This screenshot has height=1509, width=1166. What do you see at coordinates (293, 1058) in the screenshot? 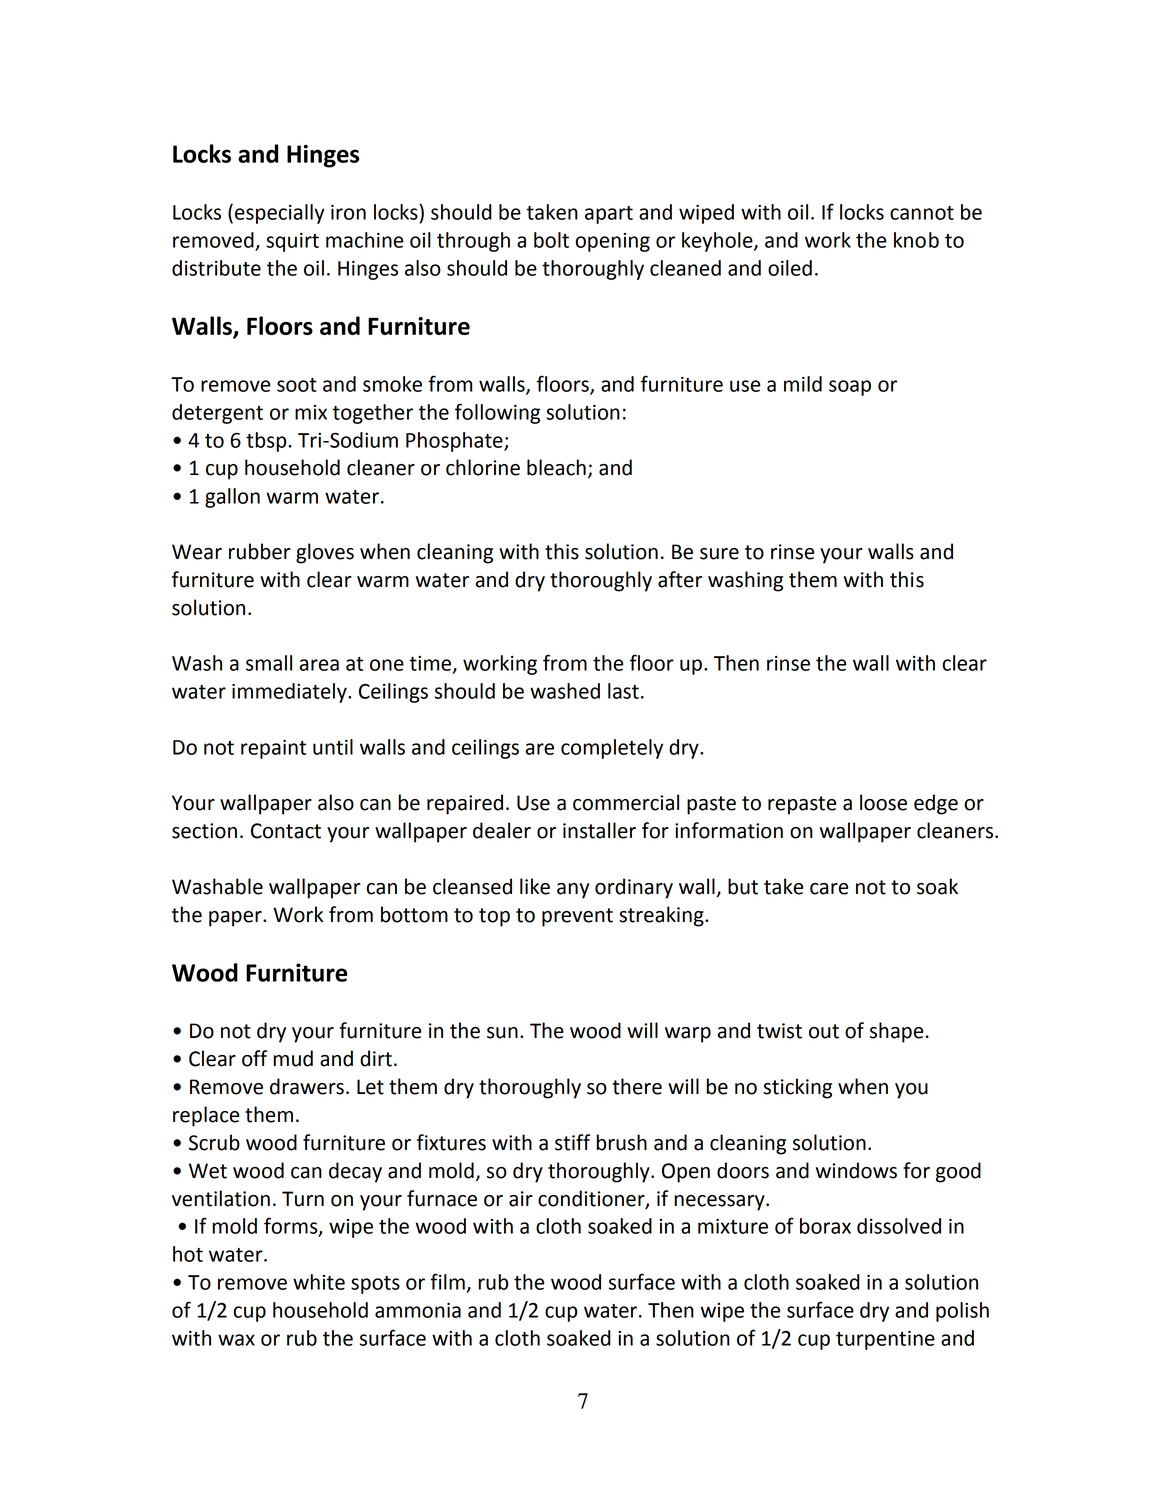
I see `mud` at bounding box center [293, 1058].
